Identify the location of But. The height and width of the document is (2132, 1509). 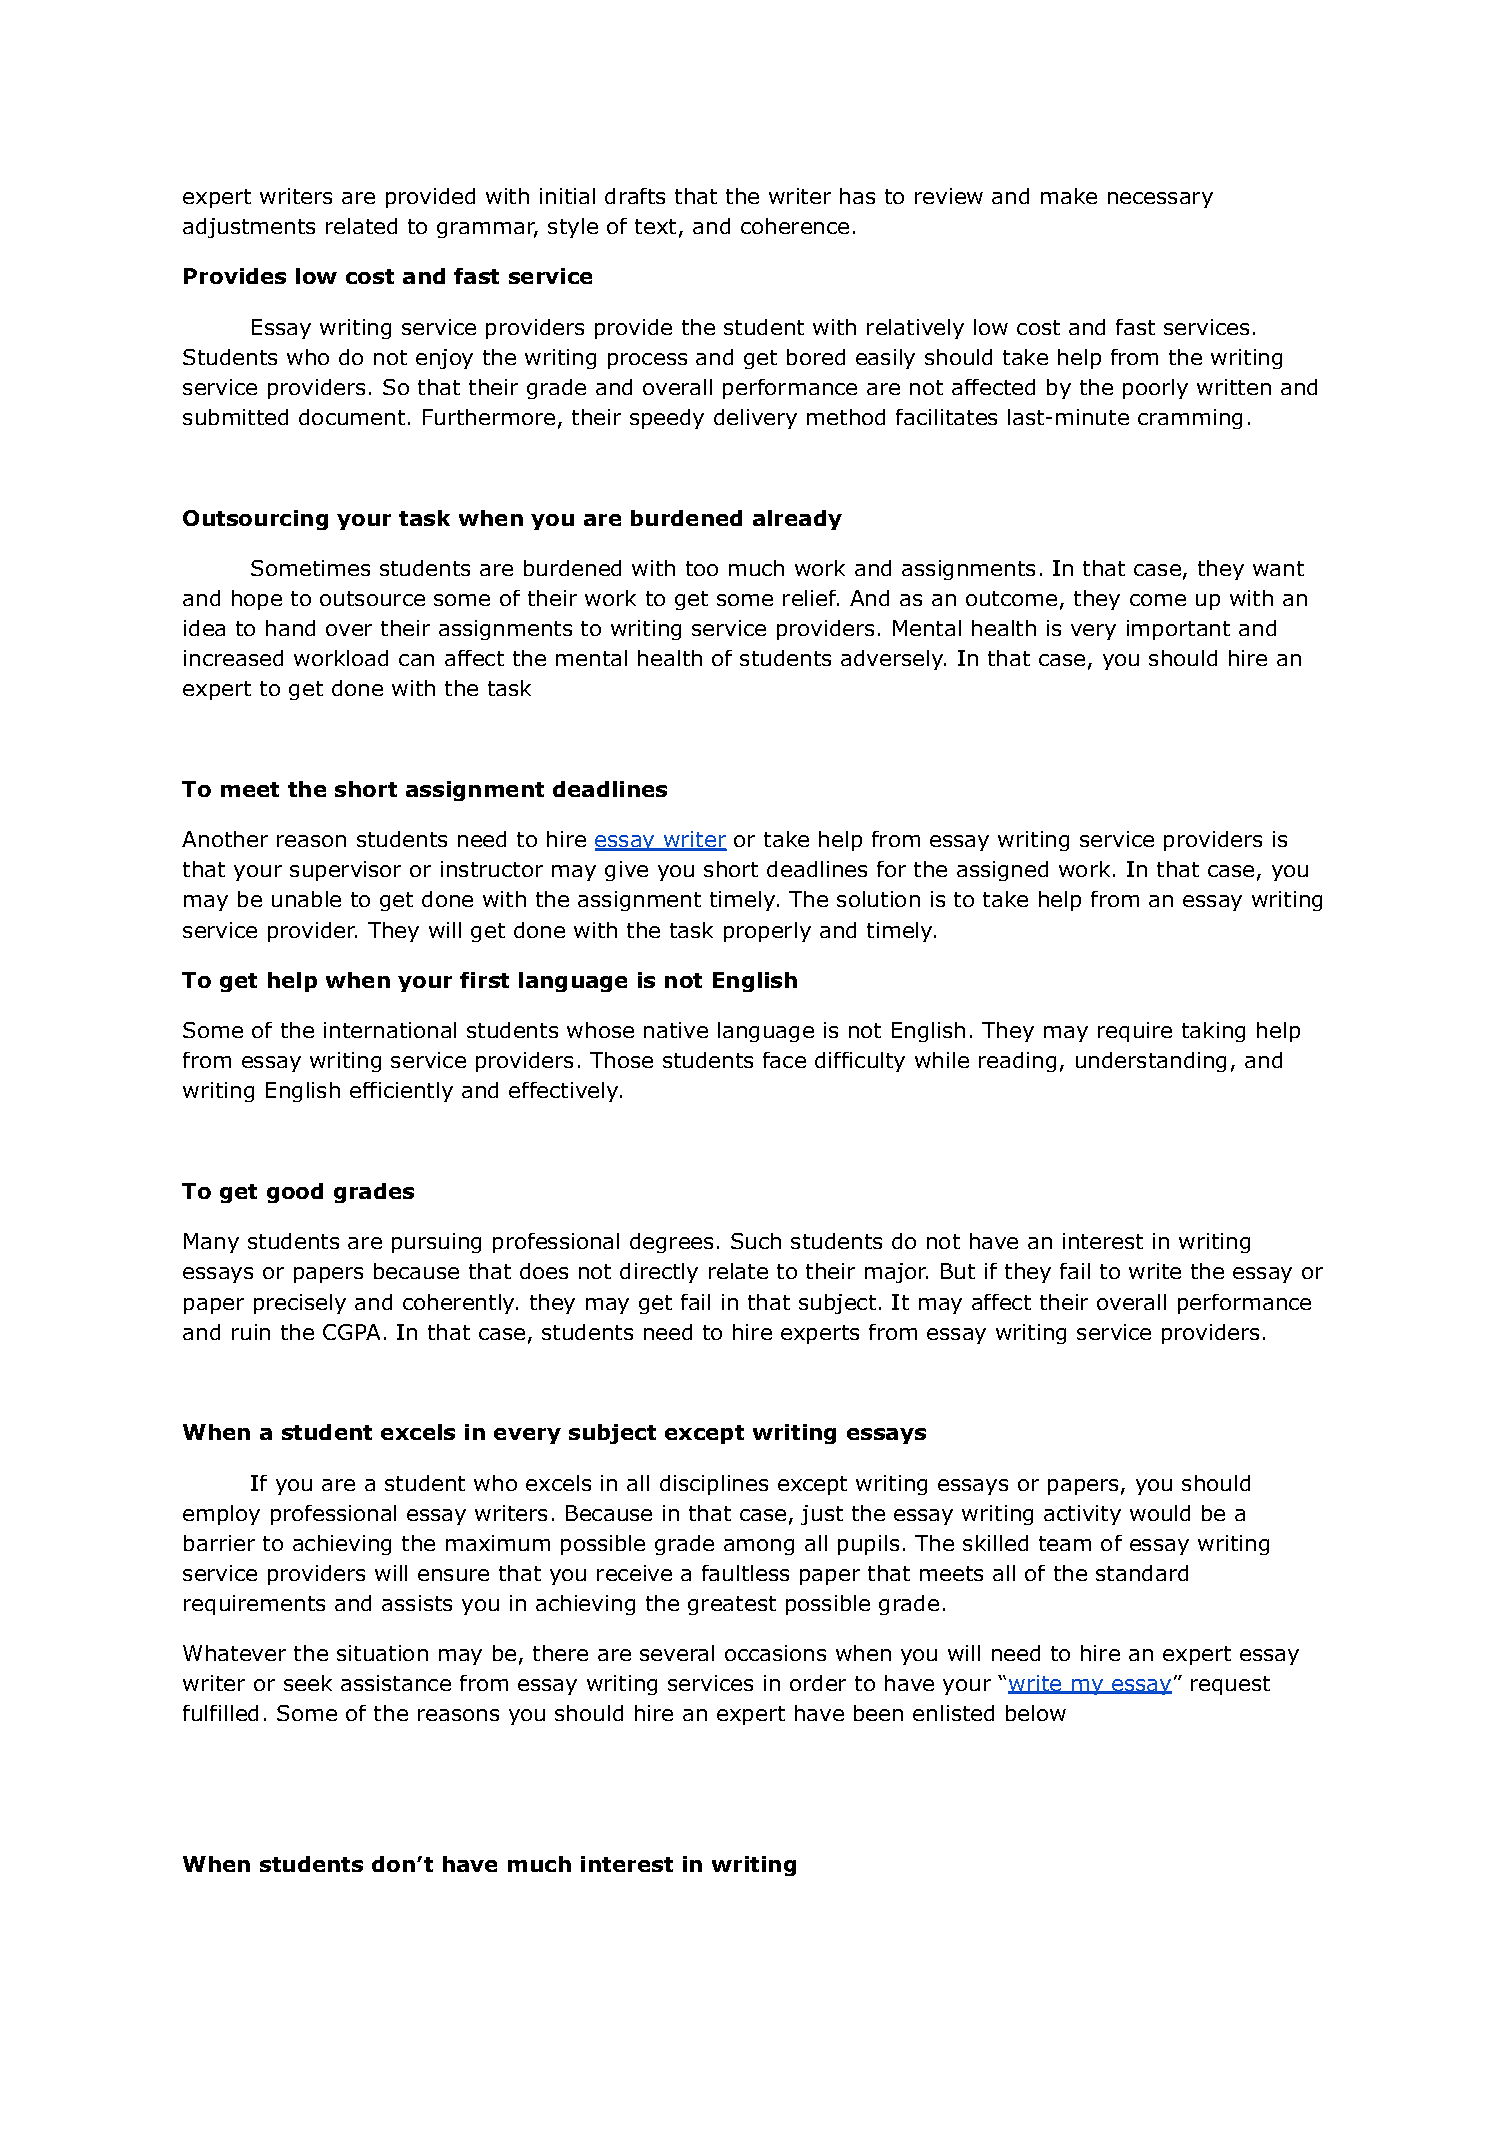
(958, 1271).
